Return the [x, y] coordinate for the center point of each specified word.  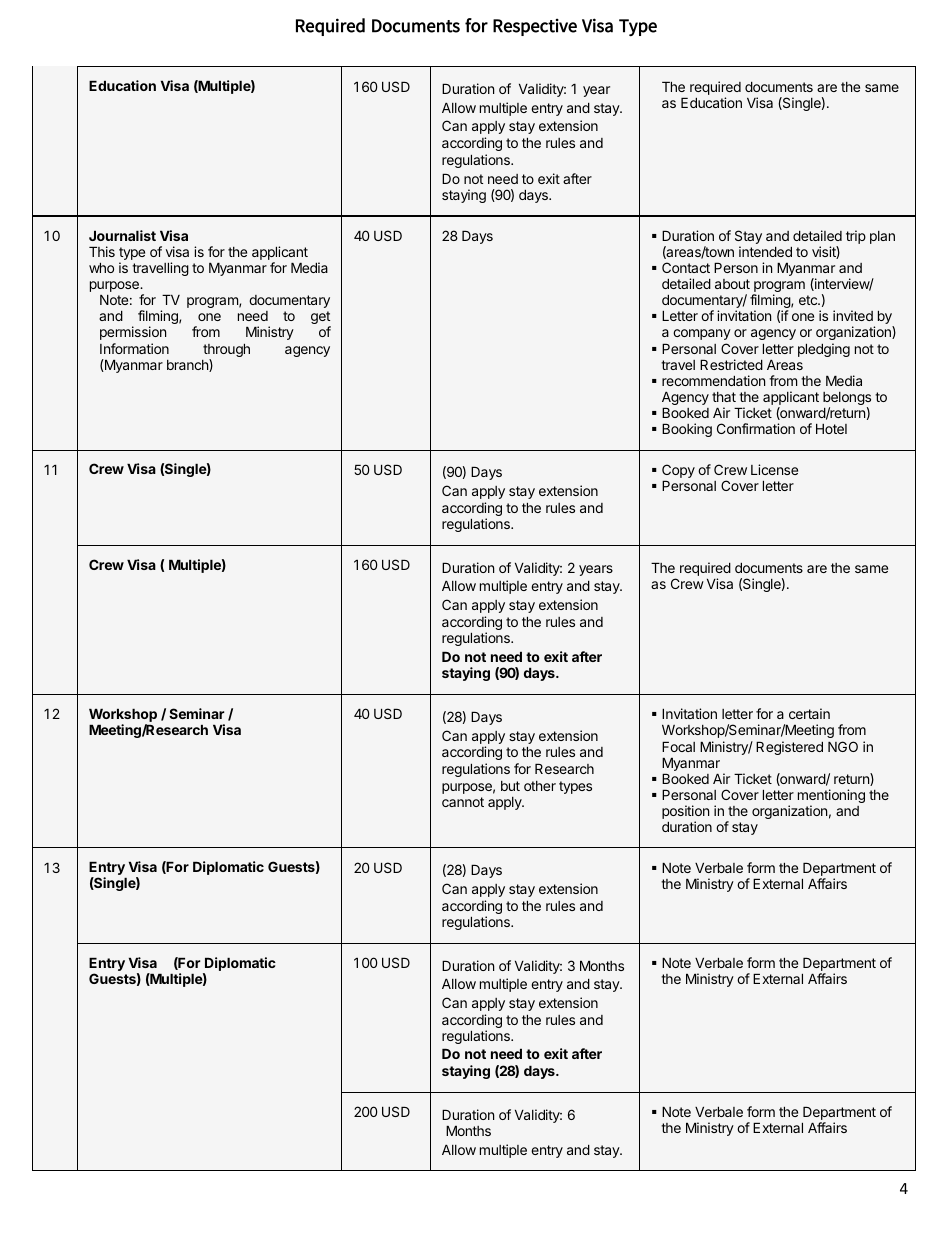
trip [856, 237]
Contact [686, 267]
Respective [535, 27]
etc [809, 300]
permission [133, 333]
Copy [678, 472]
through [226, 351]
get [321, 319]
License [774, 469]
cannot [463, 802]
